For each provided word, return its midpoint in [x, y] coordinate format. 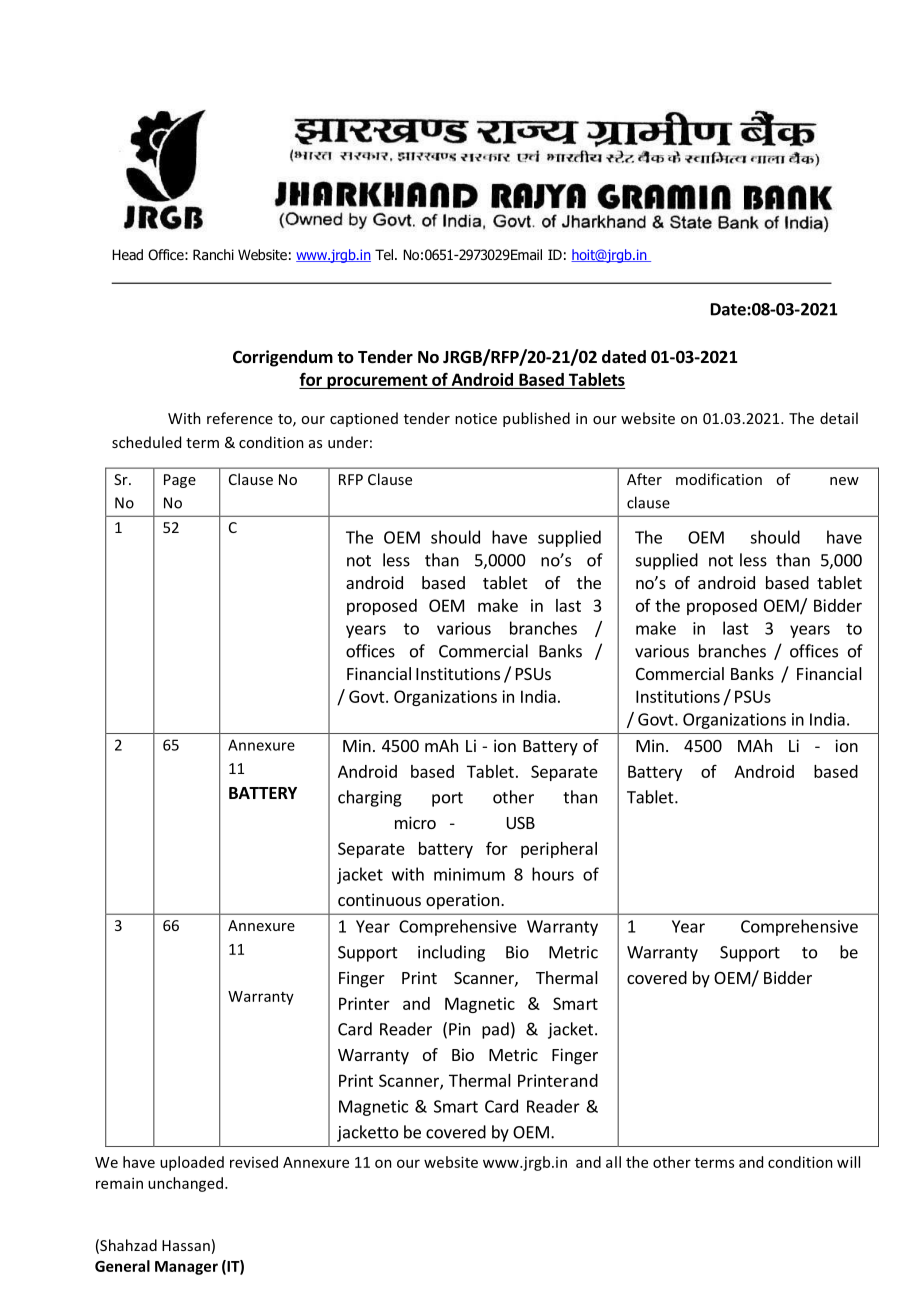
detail [839, 418]
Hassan [186, 1245]
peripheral [559, 850]
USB [521, 823]
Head [127, 254]
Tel [385, 254]
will [848, 1162]
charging [370, 798]
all [613, 1162]
